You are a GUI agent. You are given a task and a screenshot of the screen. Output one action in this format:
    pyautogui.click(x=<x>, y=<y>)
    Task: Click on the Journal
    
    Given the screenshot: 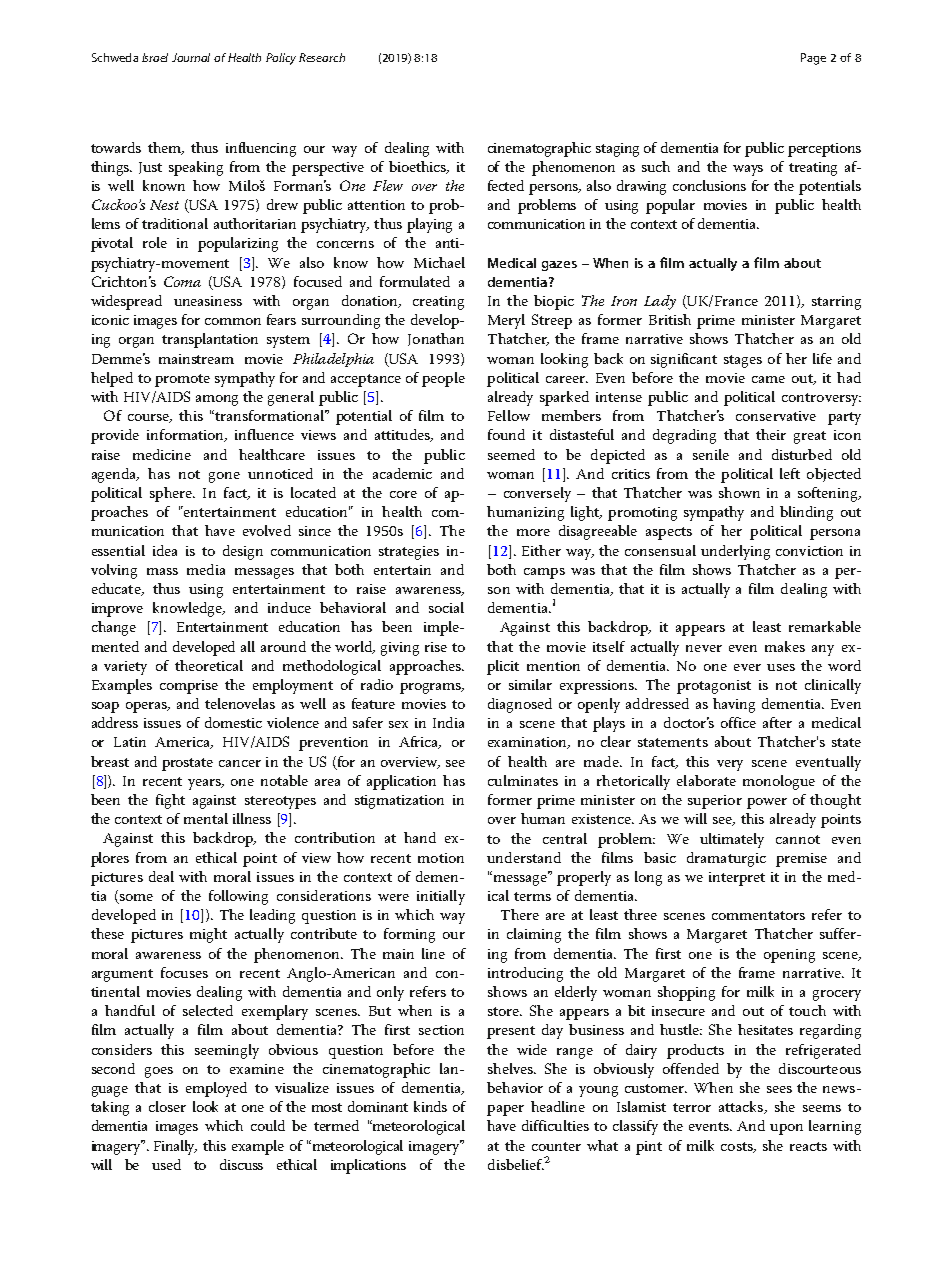 What is the action you would take?
    pyautogui.click(x=191, y=57)
